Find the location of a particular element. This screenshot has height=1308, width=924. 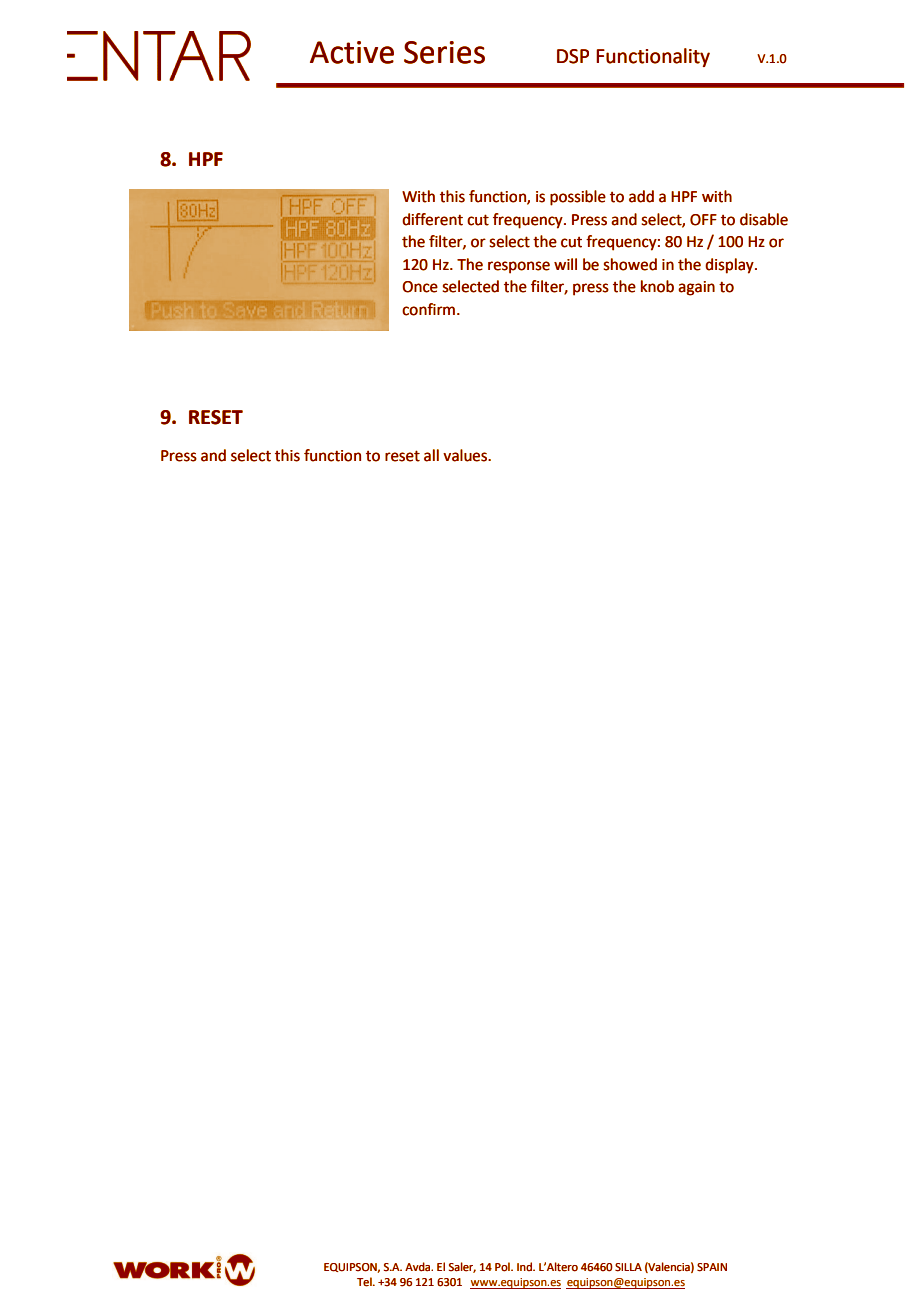

Series is located at coordinates (444, 52).
